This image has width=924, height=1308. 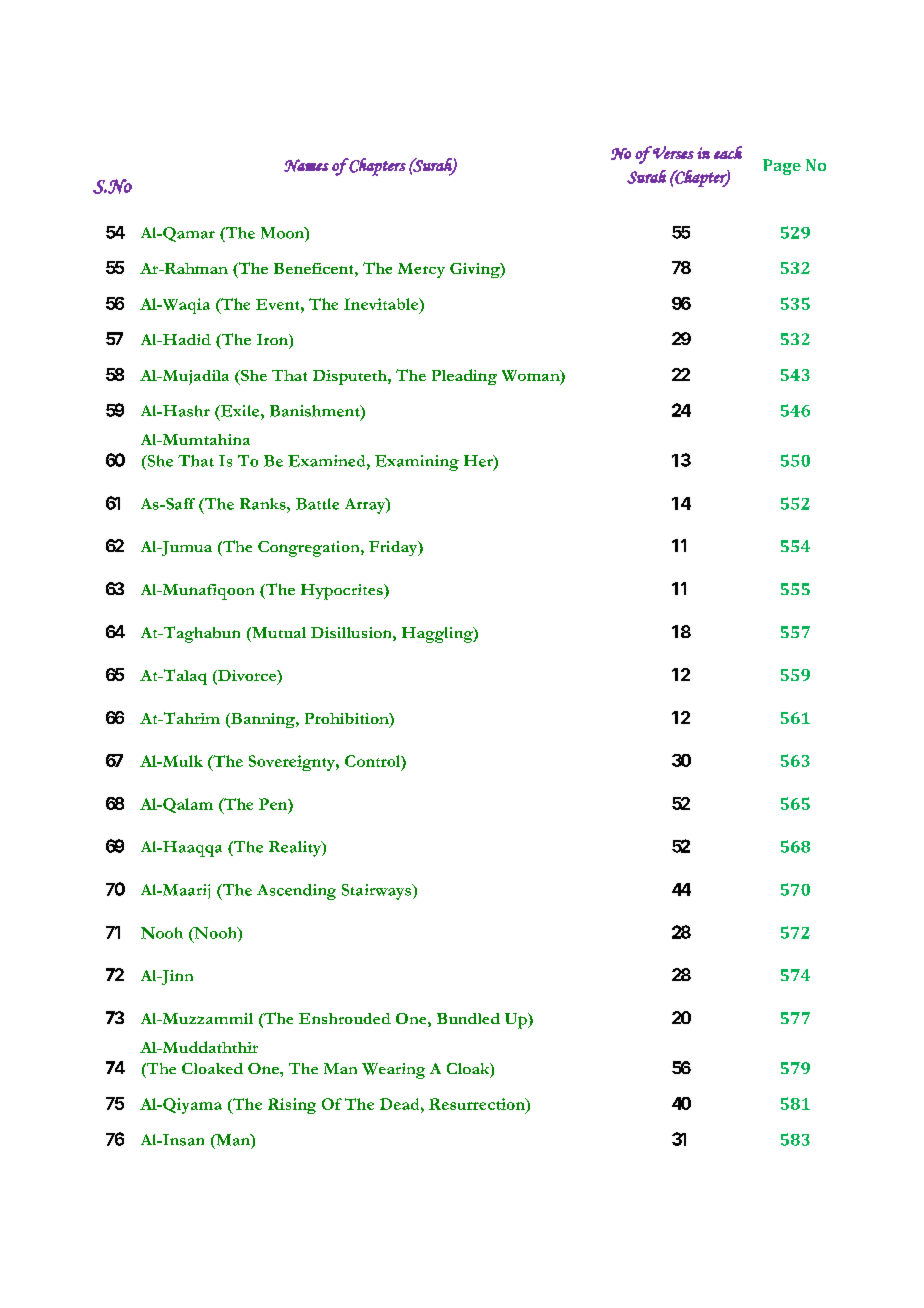 What do you see at coordinates (476, 270) in the image?
I see `Giving` at bounding box center [476, 270].
